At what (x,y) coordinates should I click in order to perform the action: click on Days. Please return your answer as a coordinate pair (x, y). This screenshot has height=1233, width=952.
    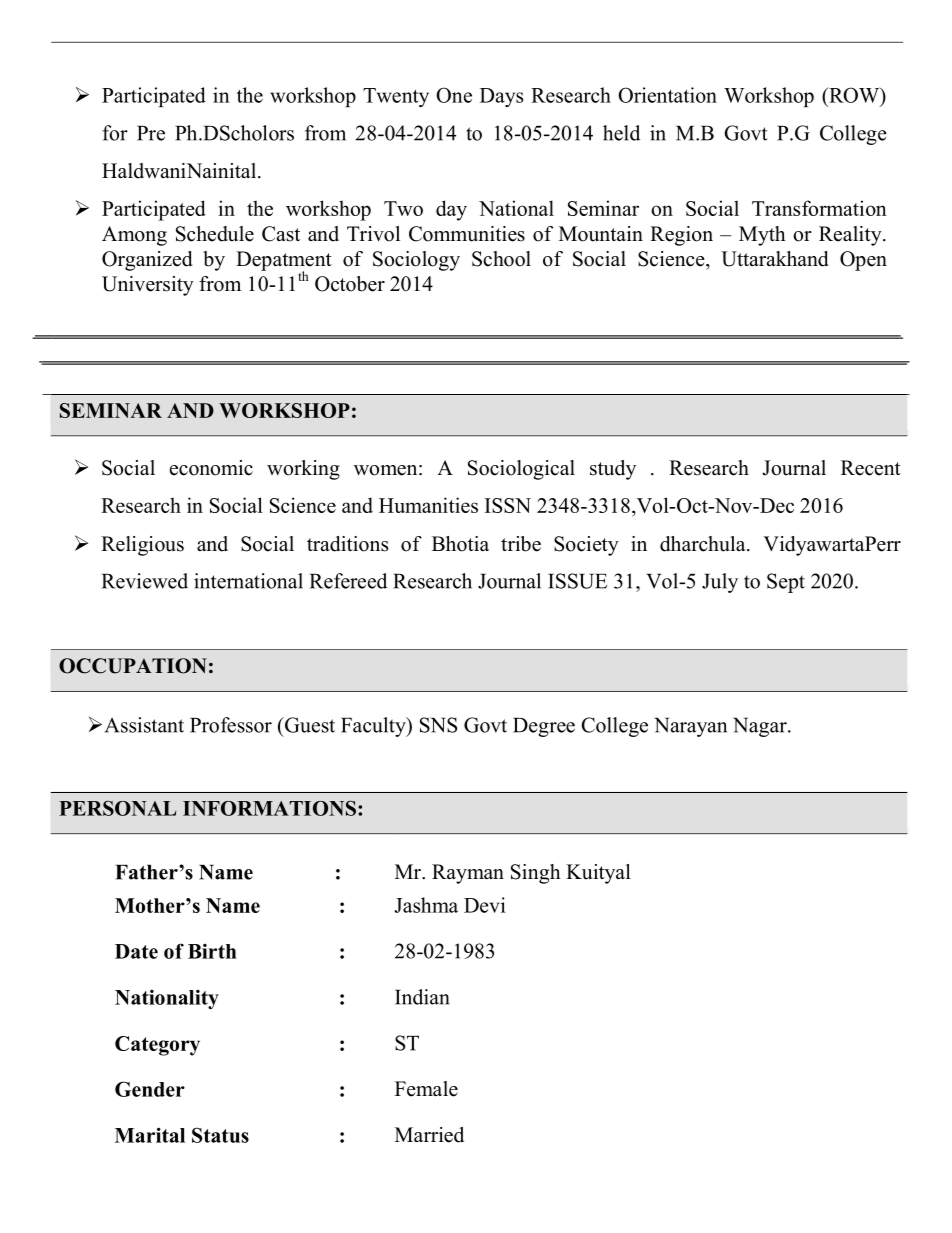
    Looking at the image, I should click on (501, 97).
